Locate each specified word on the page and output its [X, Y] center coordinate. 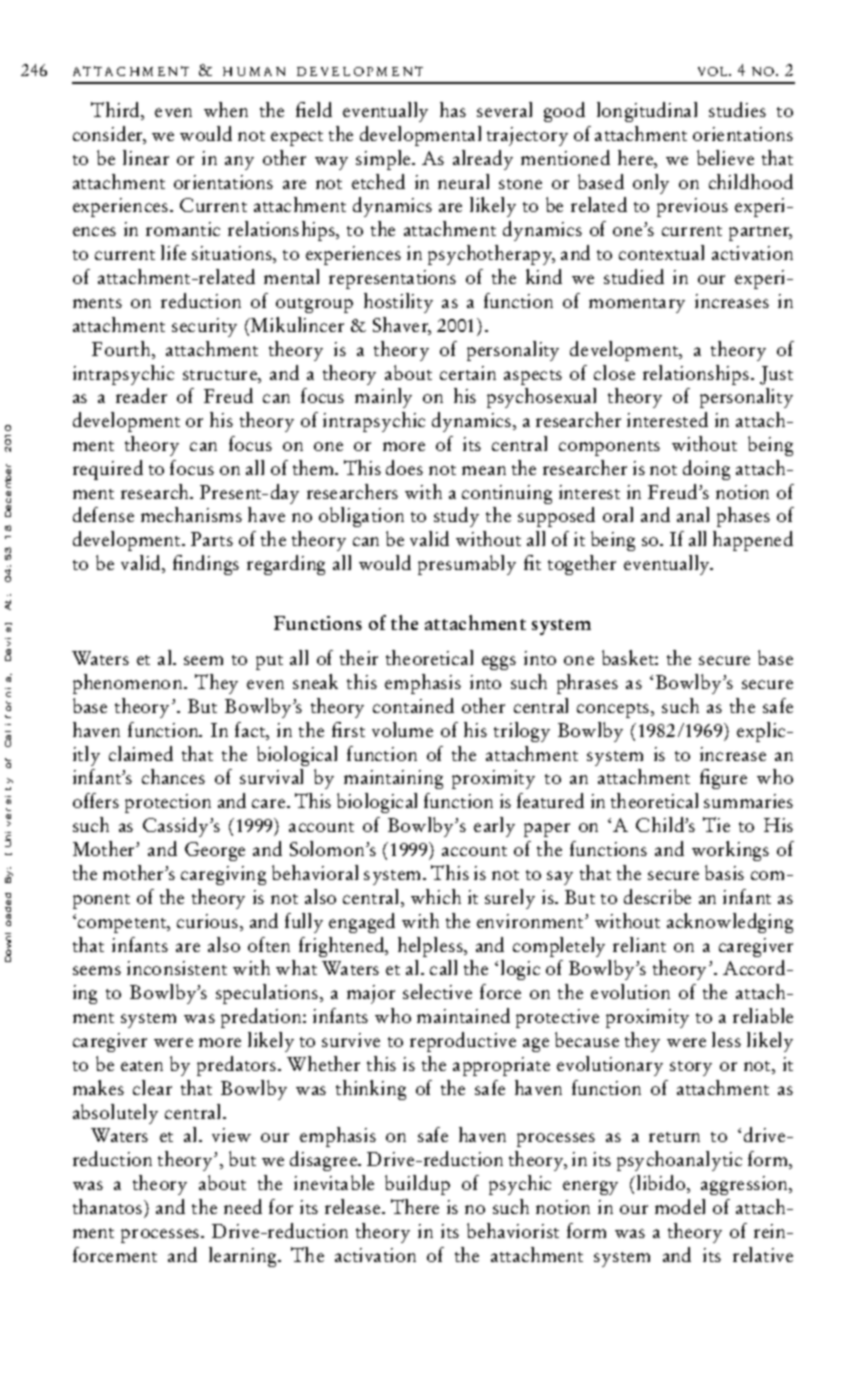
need [243, 1206]
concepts [614, 710]
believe [725, 157]
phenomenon [129, 684]
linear [146, 157]
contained [413, 705]
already [483, 160]
